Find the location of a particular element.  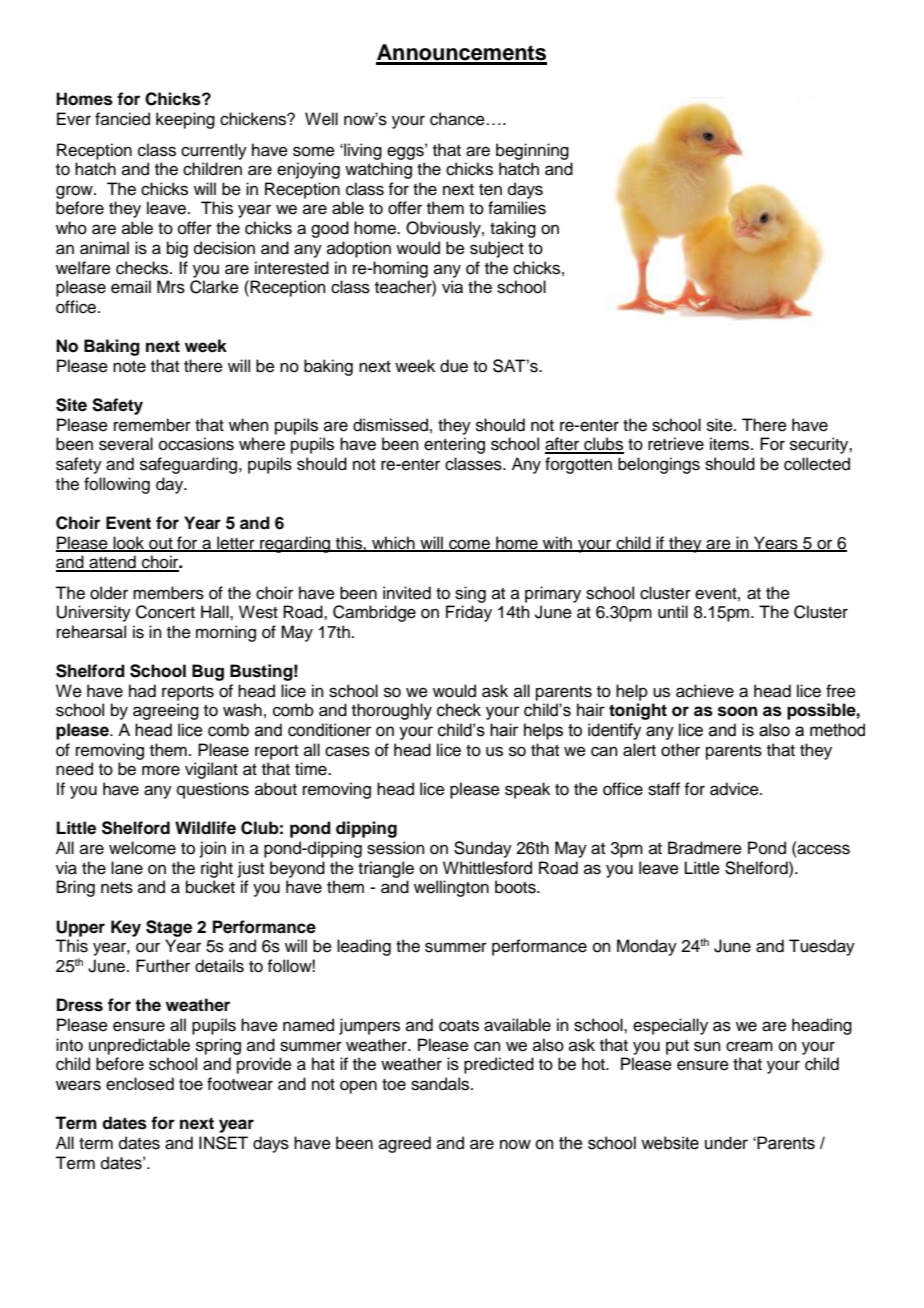

collected is located at coordinates (817, 464).
